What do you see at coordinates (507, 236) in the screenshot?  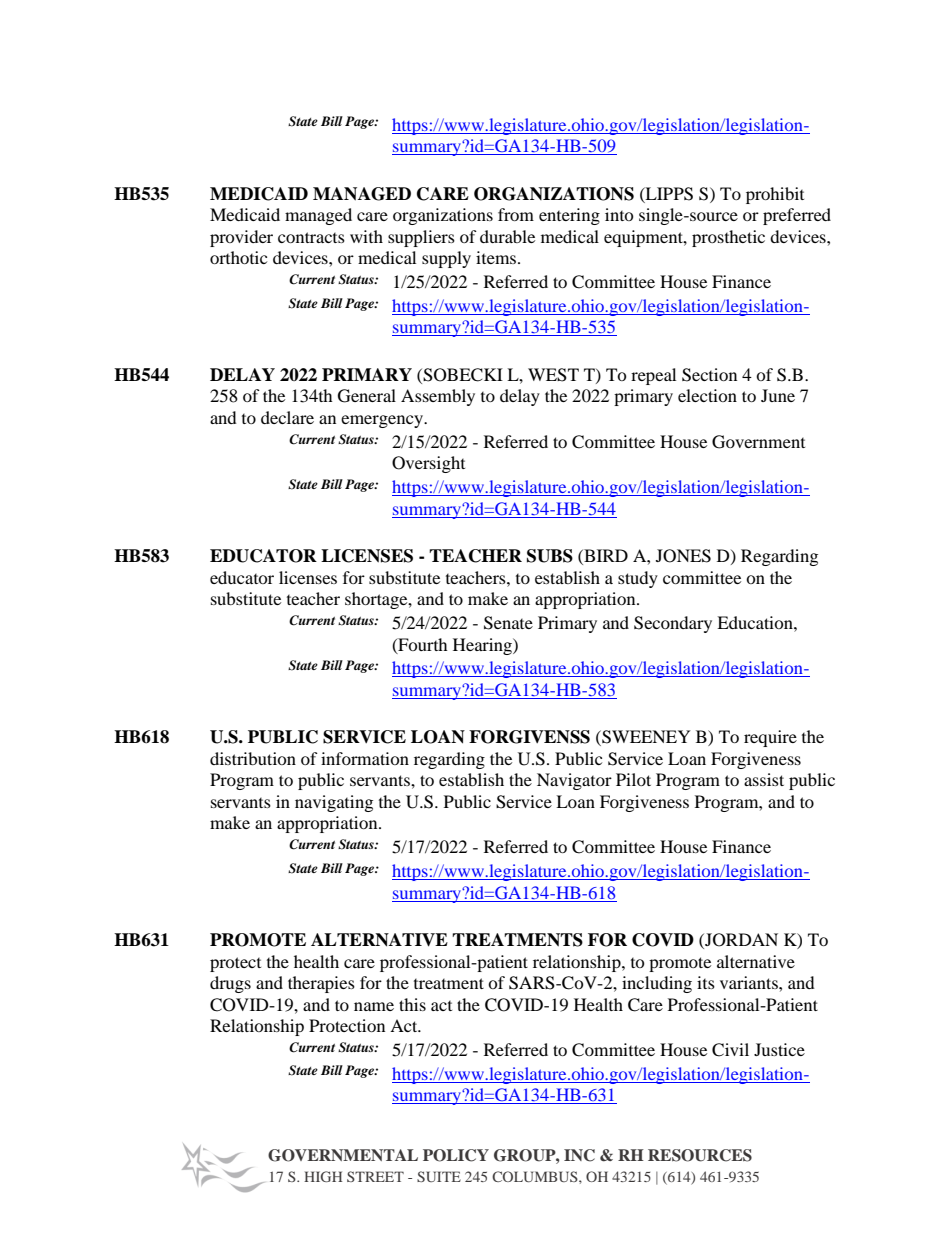 I see `durable` at bounding box center [507, 236].
